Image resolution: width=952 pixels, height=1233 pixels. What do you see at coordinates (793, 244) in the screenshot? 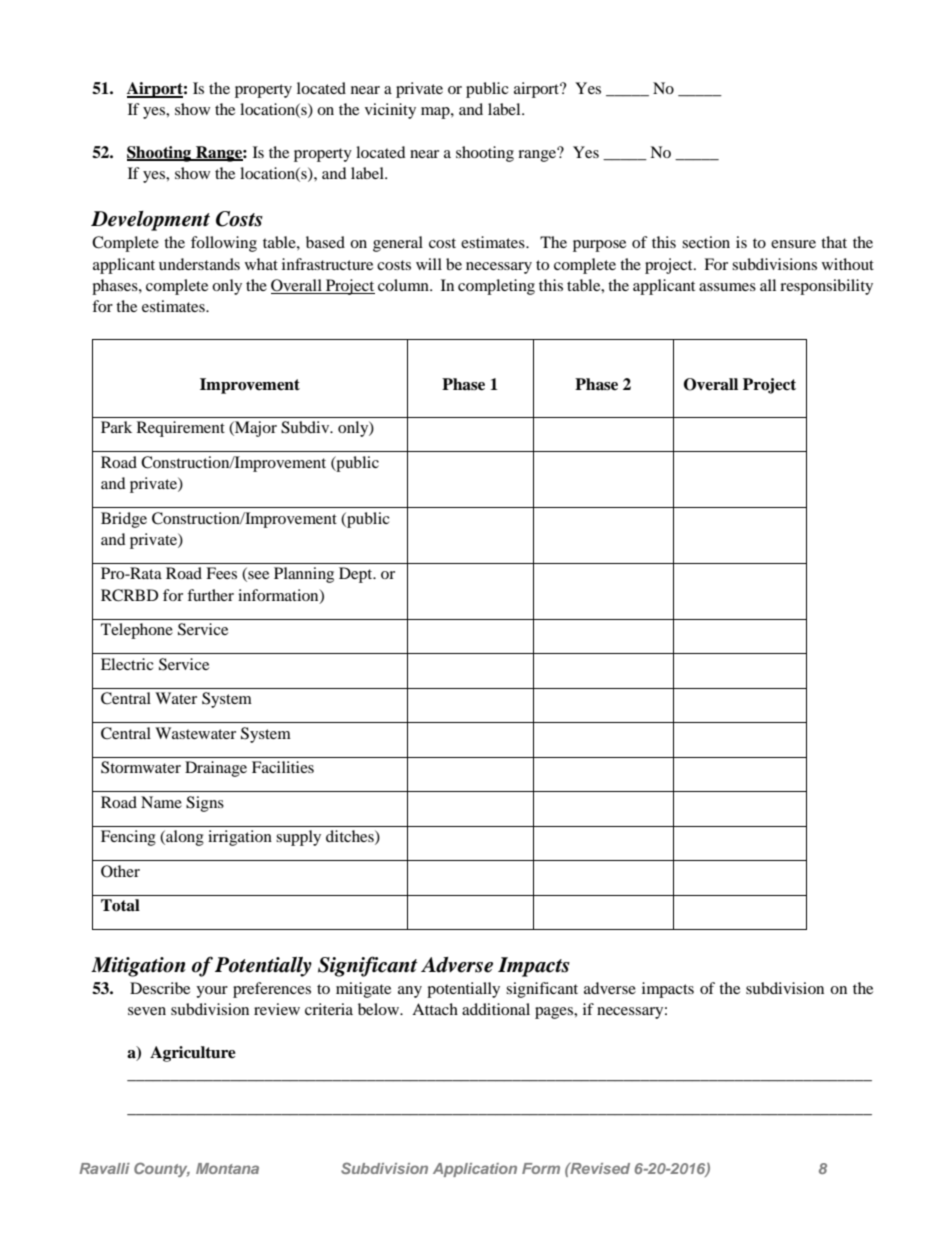
I see `ensure` at bounding box center [793, 244].
